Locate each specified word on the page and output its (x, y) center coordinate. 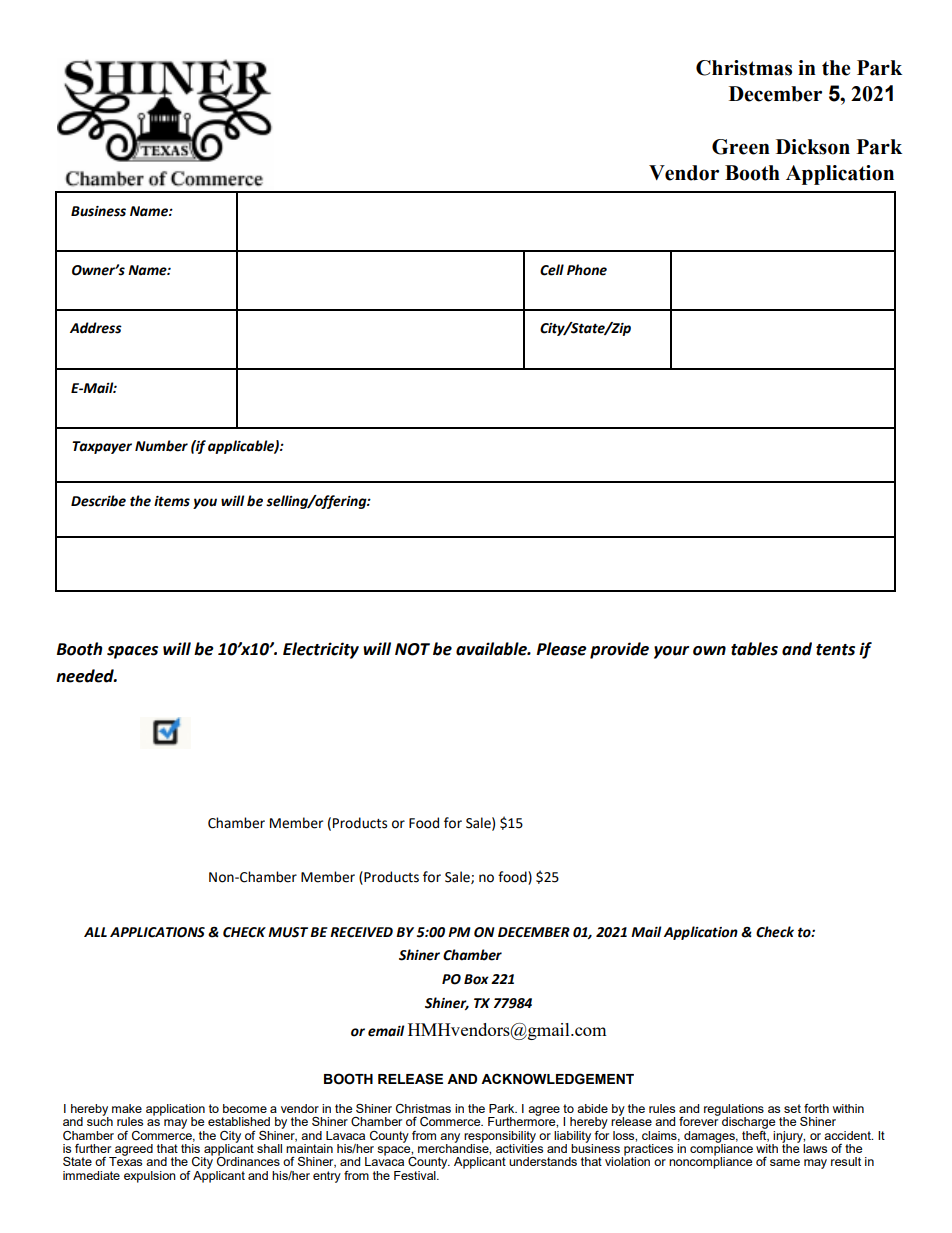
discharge (748, 1123)
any (450, 1139)
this (190, 1148)
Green (741, 147)
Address (96, 328)
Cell (552, 270)
